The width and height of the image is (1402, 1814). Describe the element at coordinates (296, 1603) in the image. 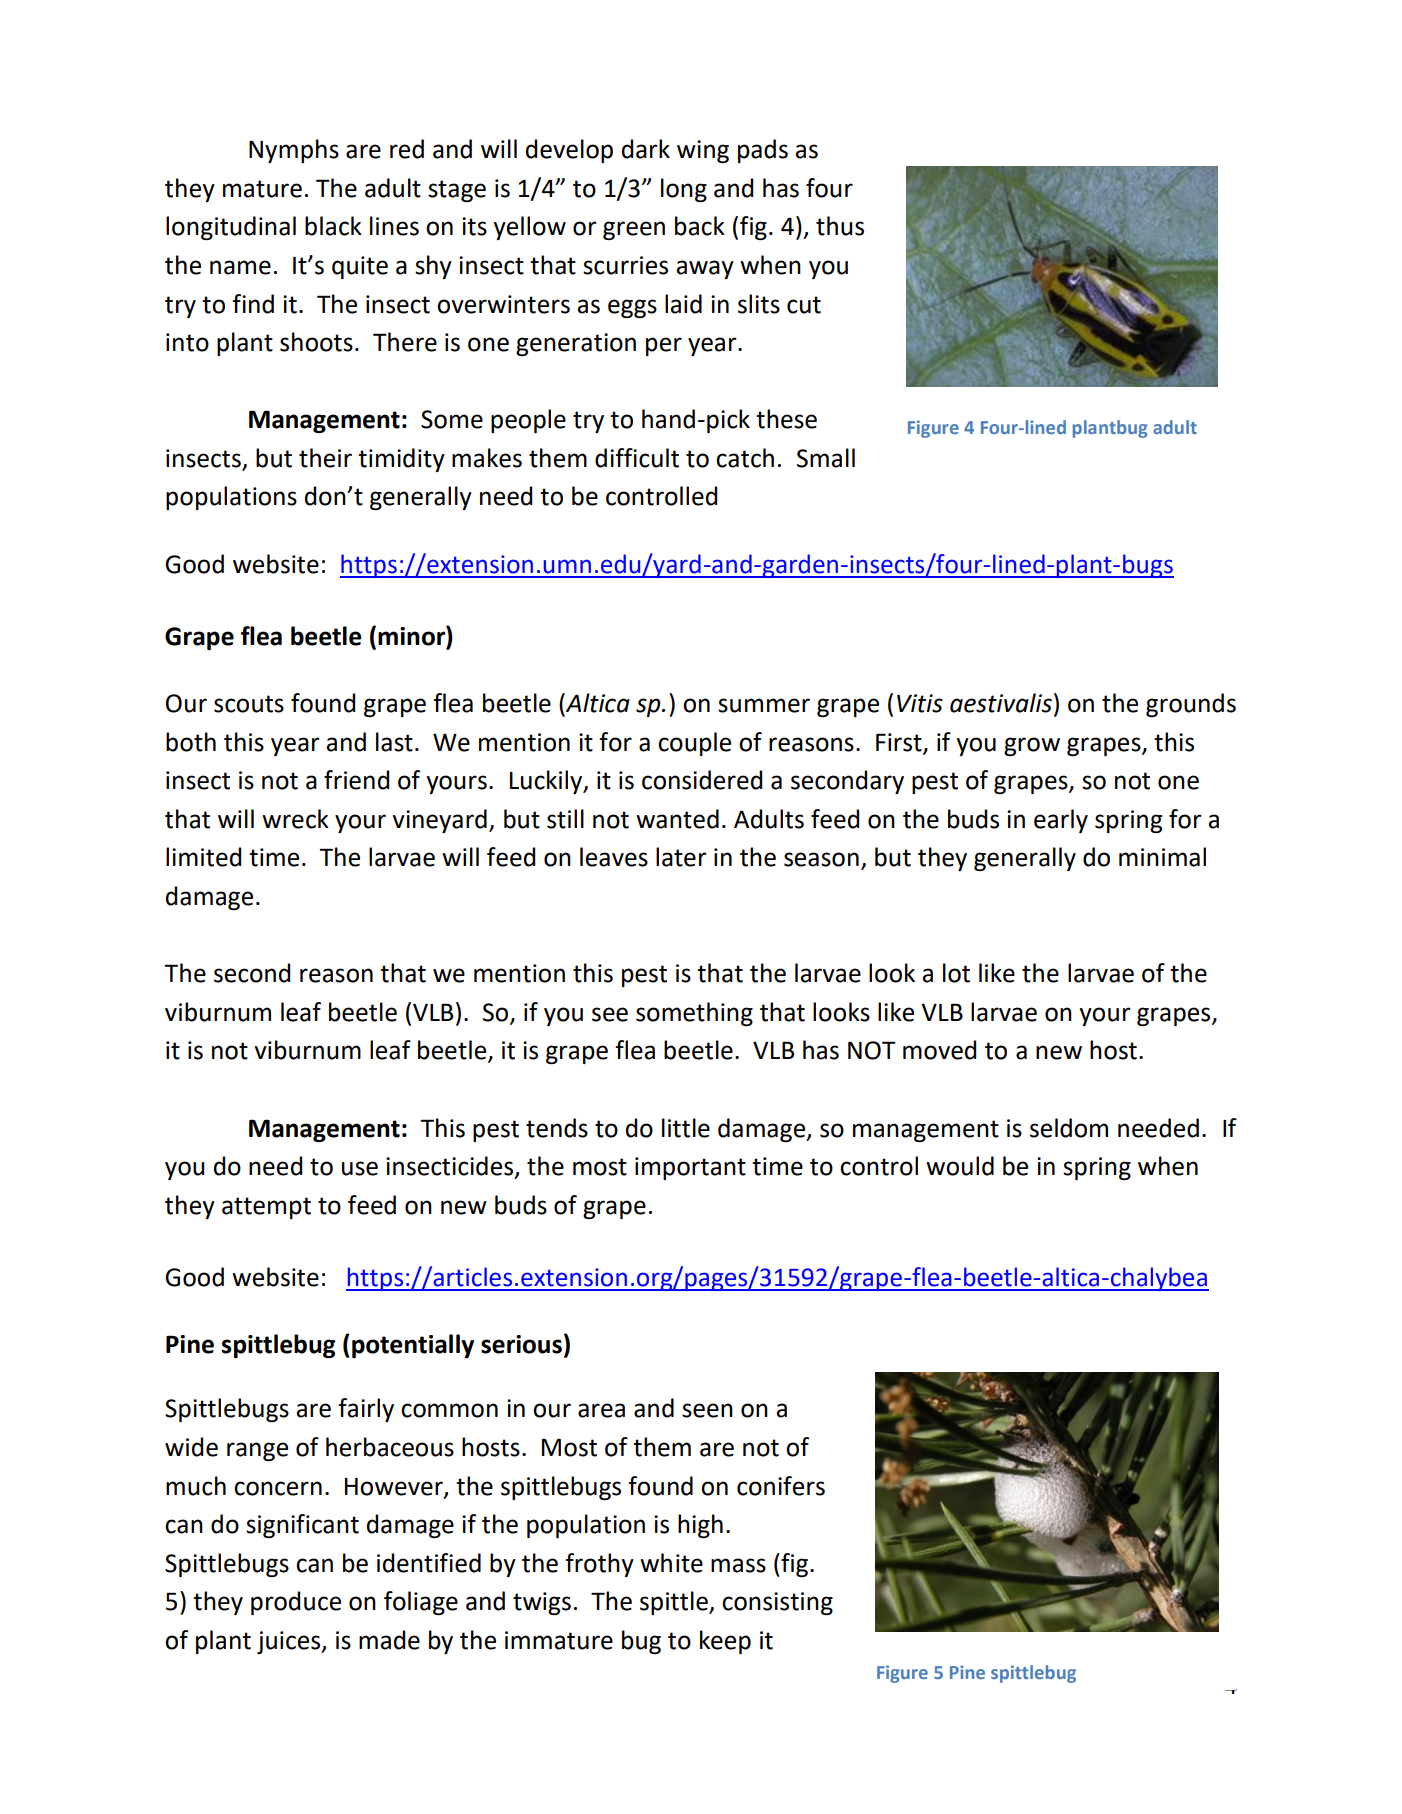

I see `produce` at that location.
